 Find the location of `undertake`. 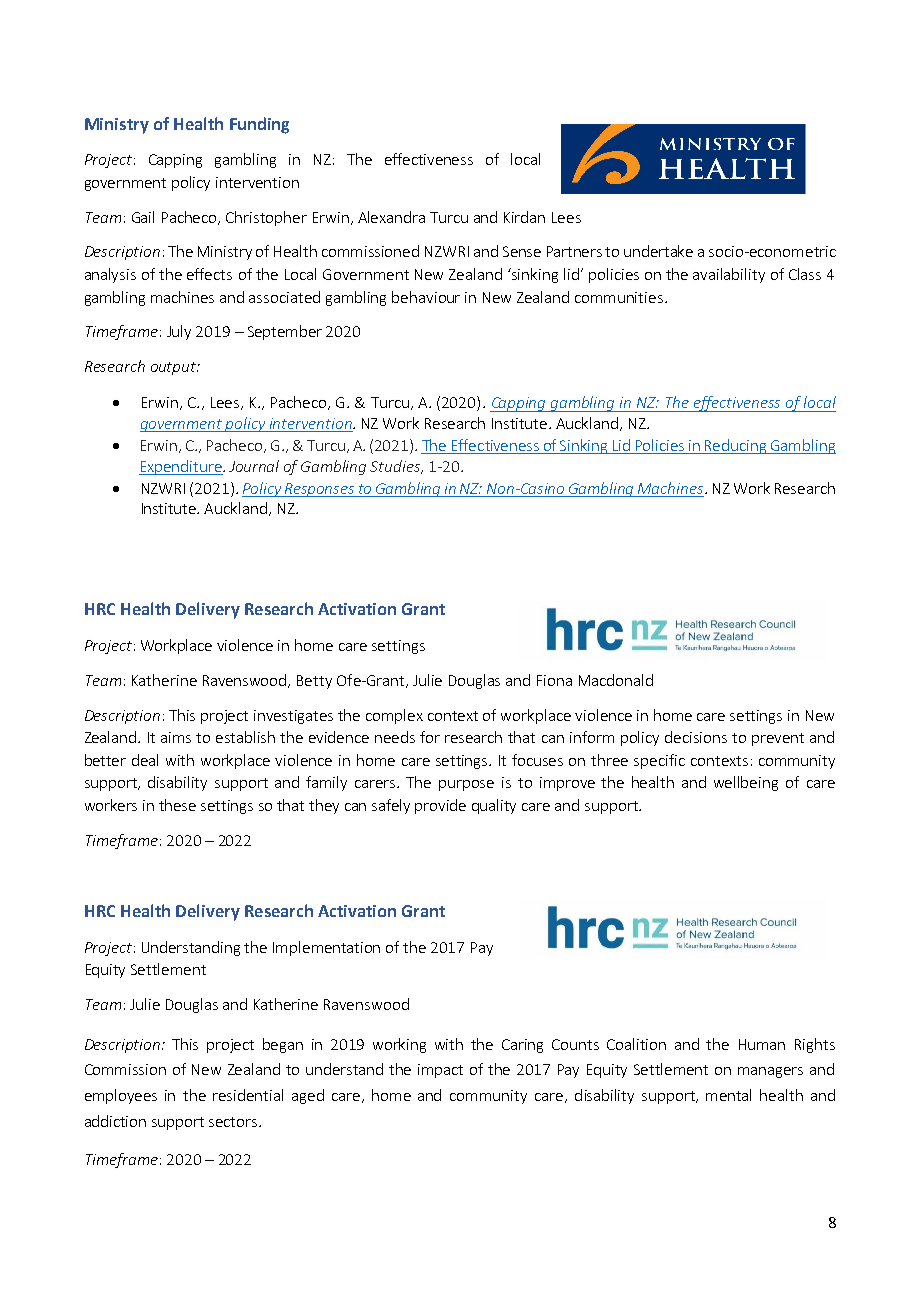

undertake is located at coordinates (658, 251).
